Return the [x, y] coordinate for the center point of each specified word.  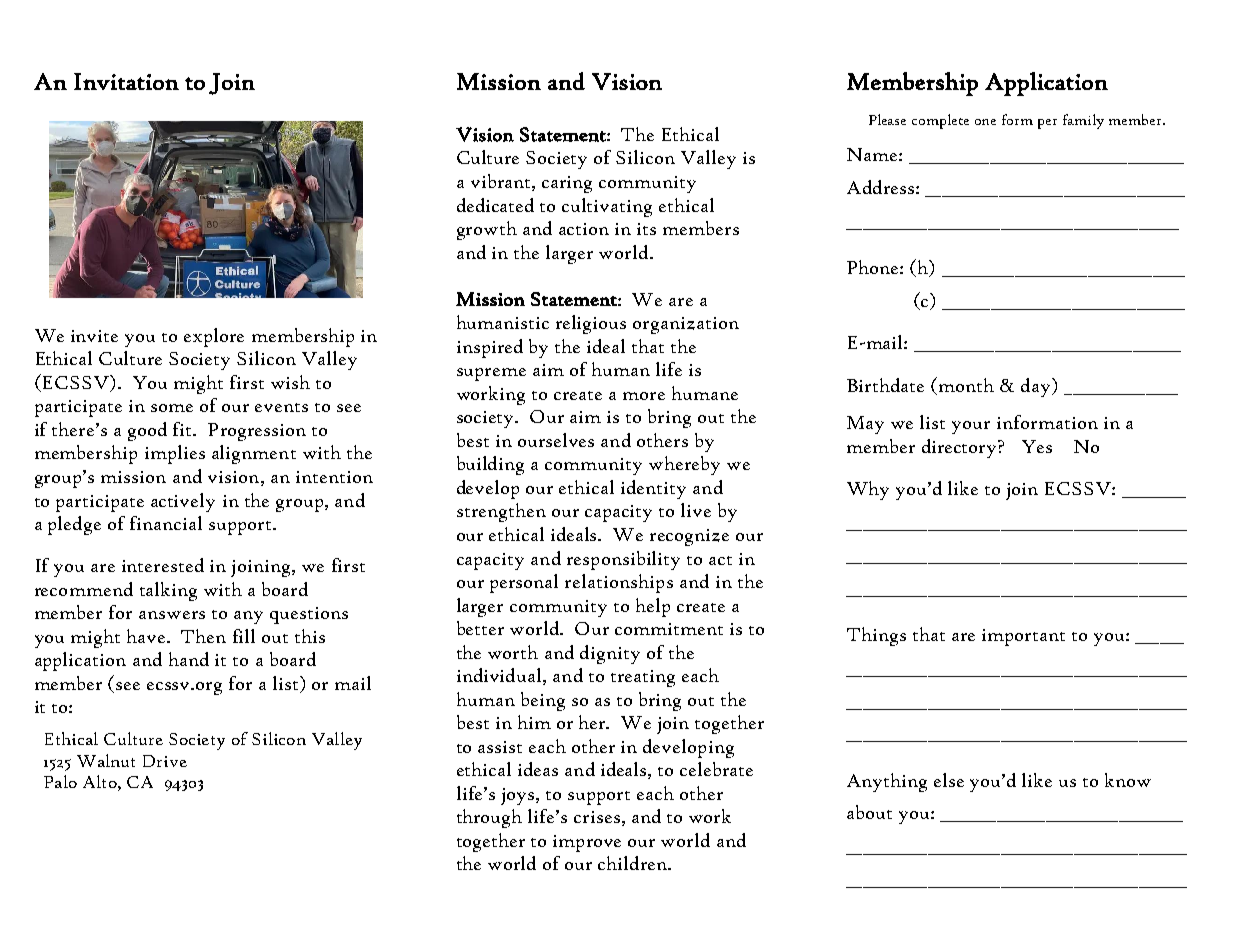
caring [567, 184]
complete [940, 121]
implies [175, 454]
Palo [60, 781]
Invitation [126, 81]
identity [653, 489]
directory [960, 448]
